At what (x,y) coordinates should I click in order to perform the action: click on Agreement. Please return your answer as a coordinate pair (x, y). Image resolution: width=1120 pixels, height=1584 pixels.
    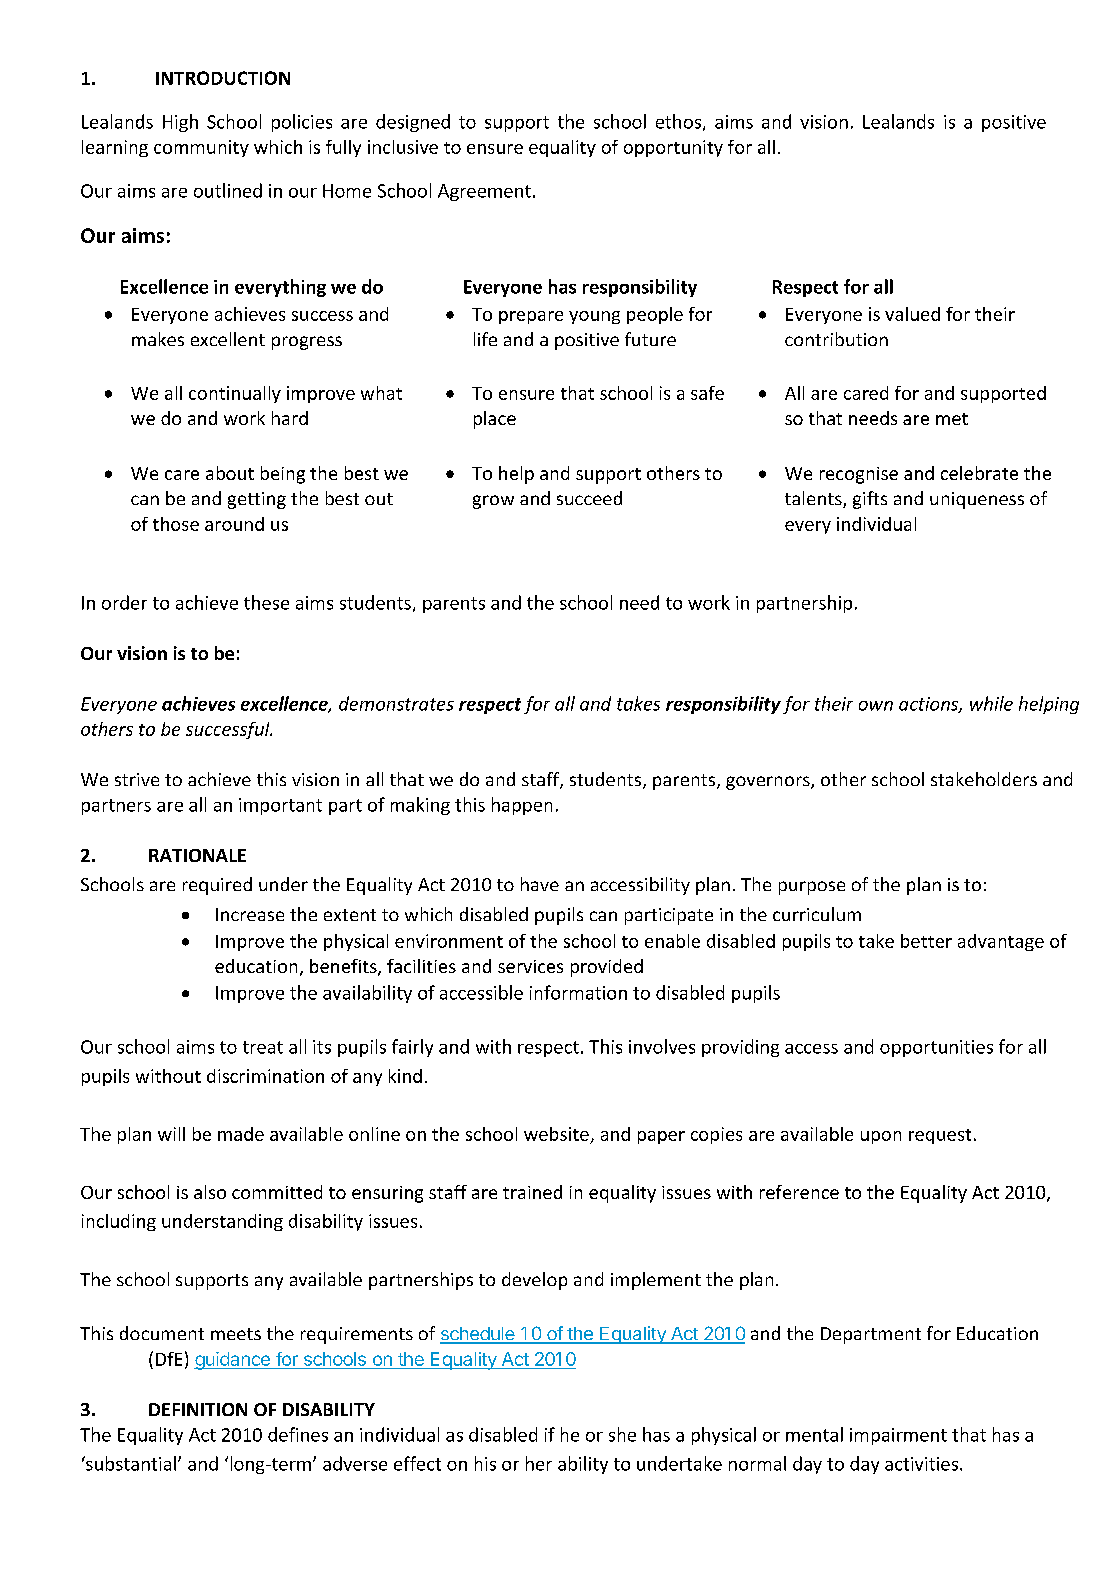
    Looking at the image, I should click on (484, 192).
